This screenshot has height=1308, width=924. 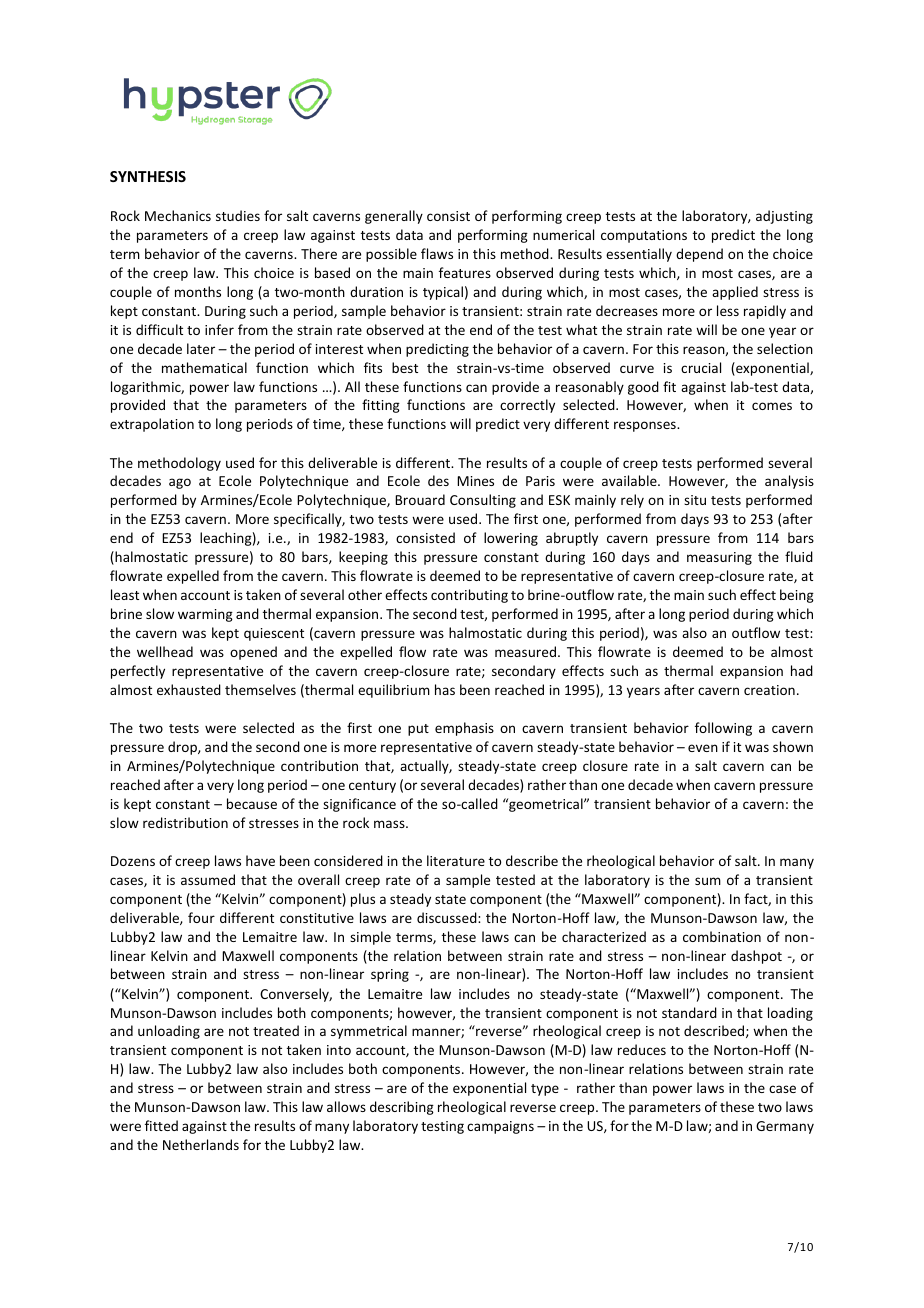 What do you see at coordinates (394, 217) in the screenshot?
I see `generally` at bounding box center [394, 217].
